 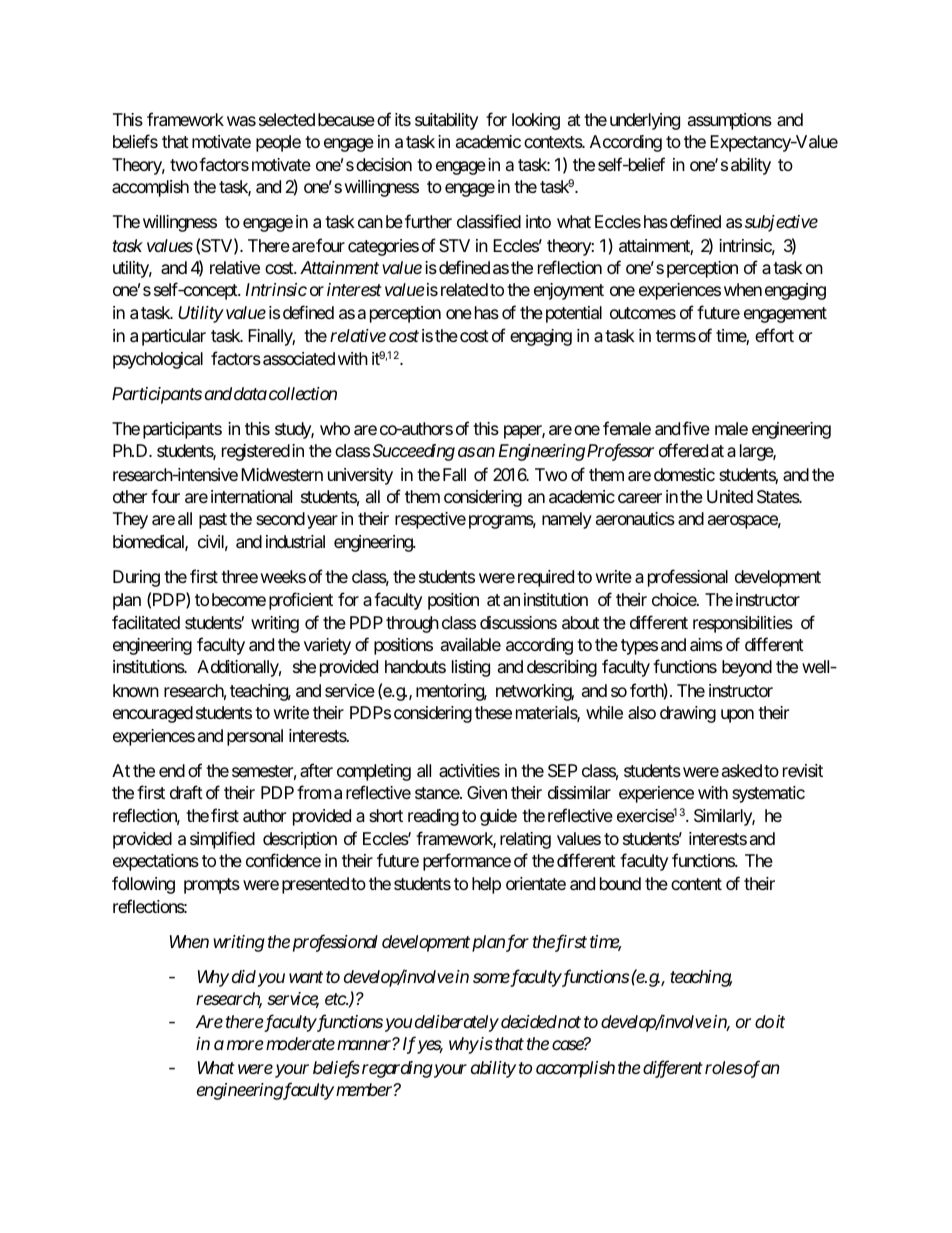 I want to click on assumptions, so click(x=730, y=121).
